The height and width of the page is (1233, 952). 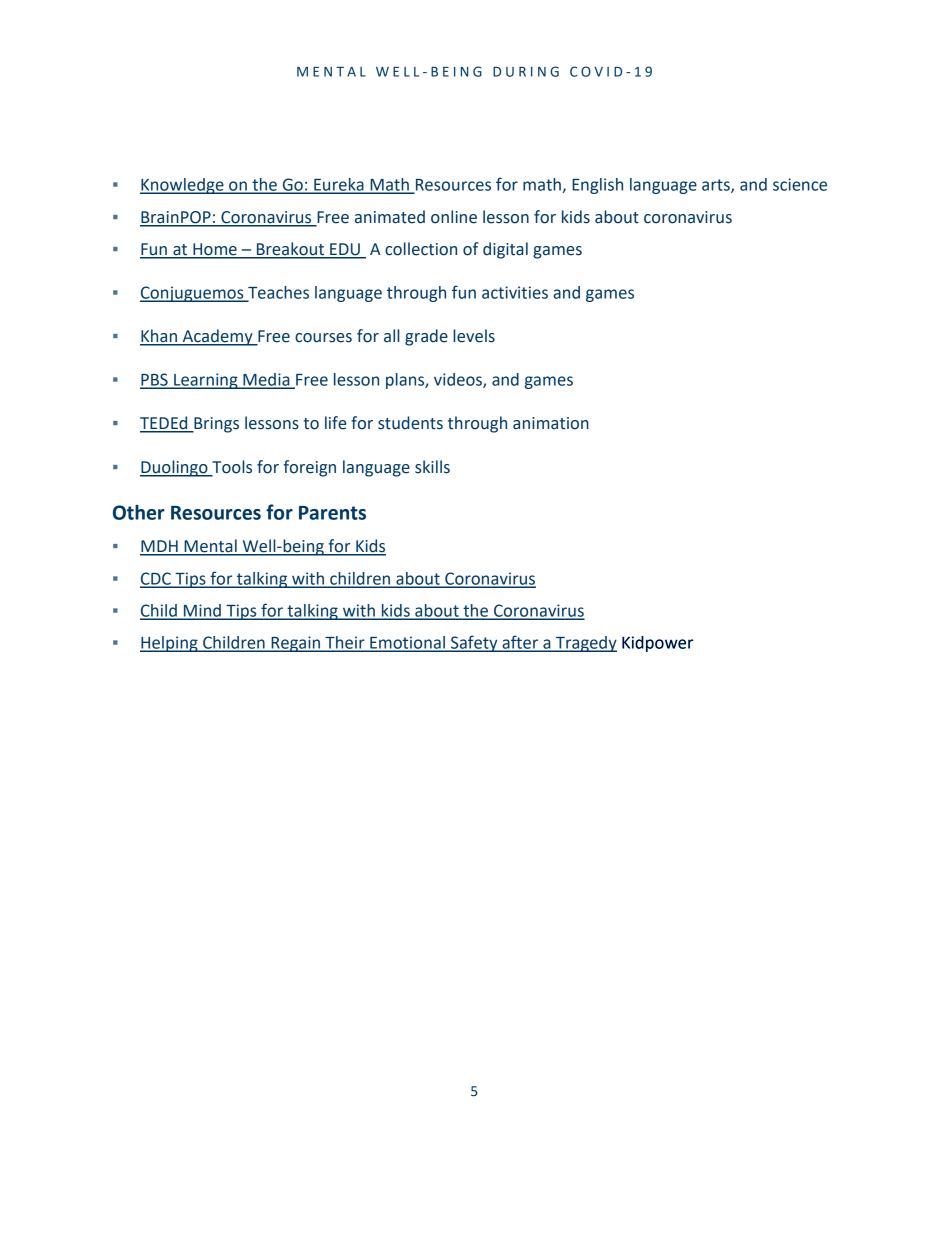 What do you see at coordinates (474, 643) in the page?
I see `Safety` at bounding box center [474, 643].
